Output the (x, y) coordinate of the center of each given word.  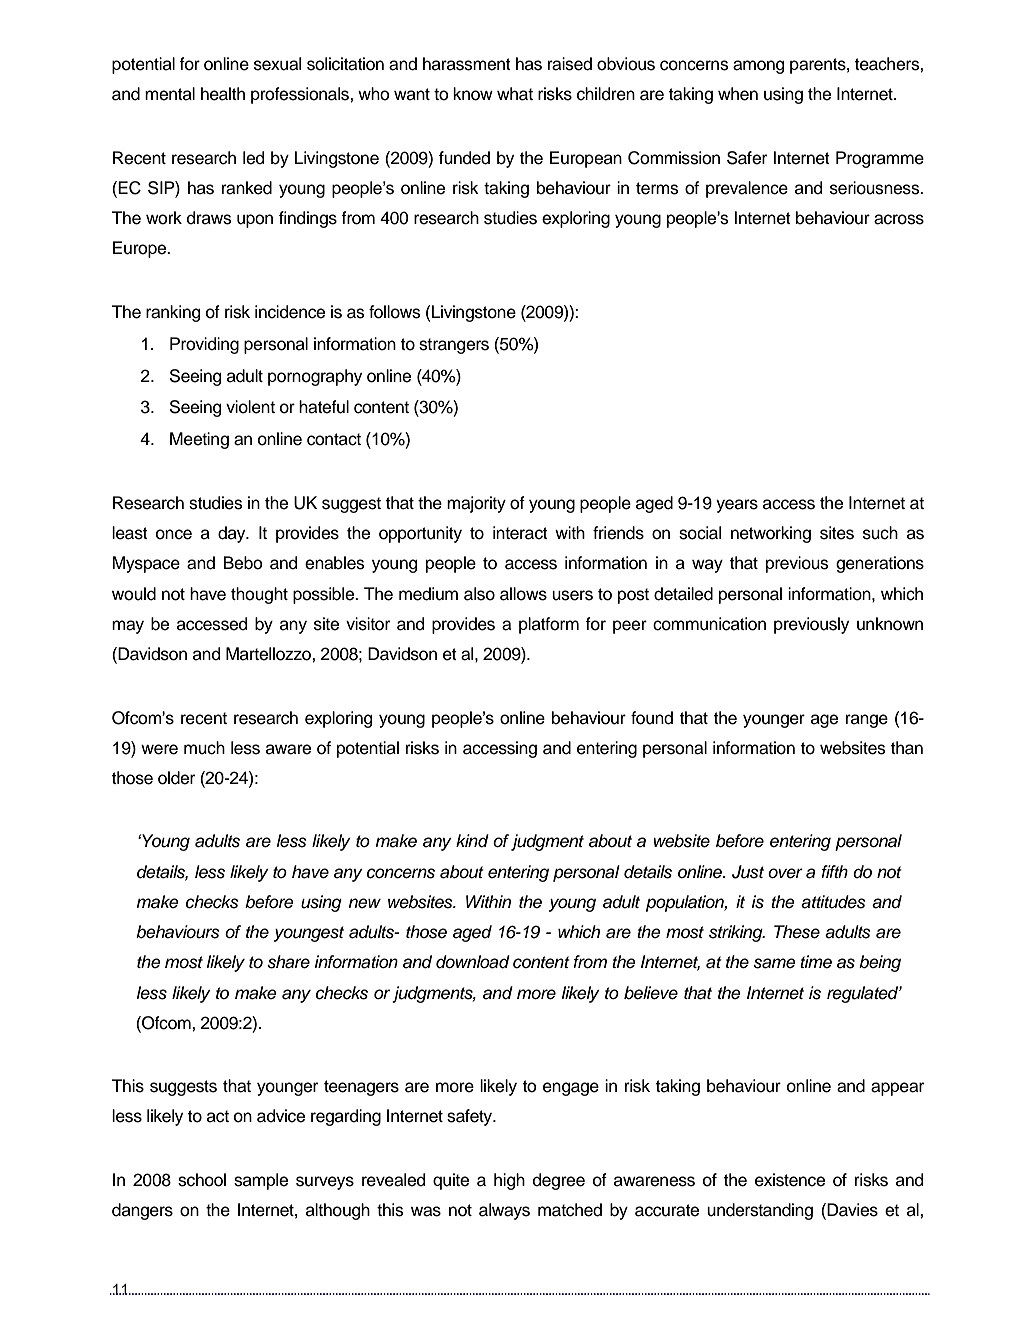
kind (472, 841)
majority (476, 504)
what (515, 94)
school (202, 1180)
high (509, 1181)
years (737, 506)
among (758, 67)
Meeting (199, 440)
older (176, 778)
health (223, 94)
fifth (834, 871)
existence (790, 1180)
